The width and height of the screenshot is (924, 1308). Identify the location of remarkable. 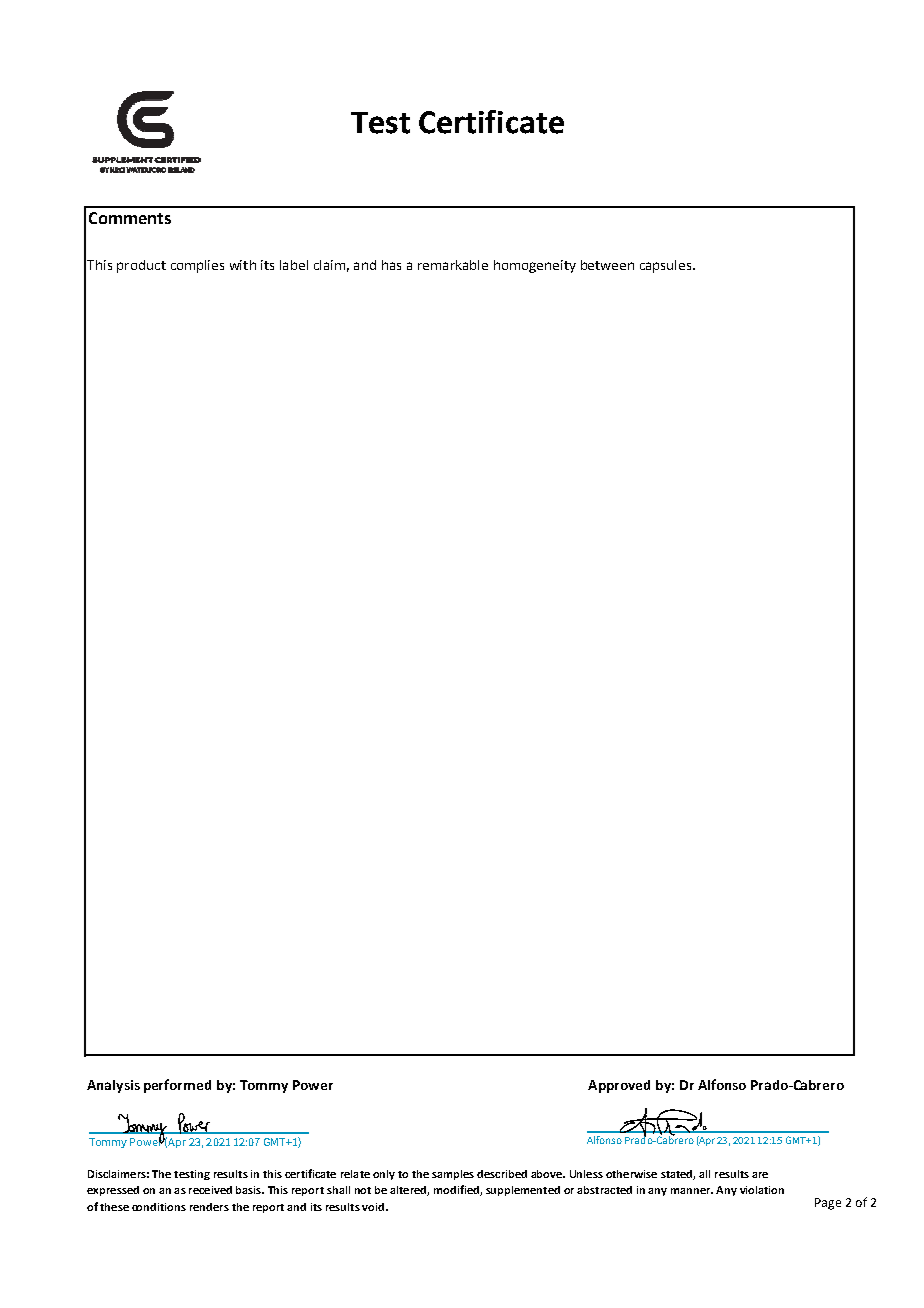
(453, 265).
